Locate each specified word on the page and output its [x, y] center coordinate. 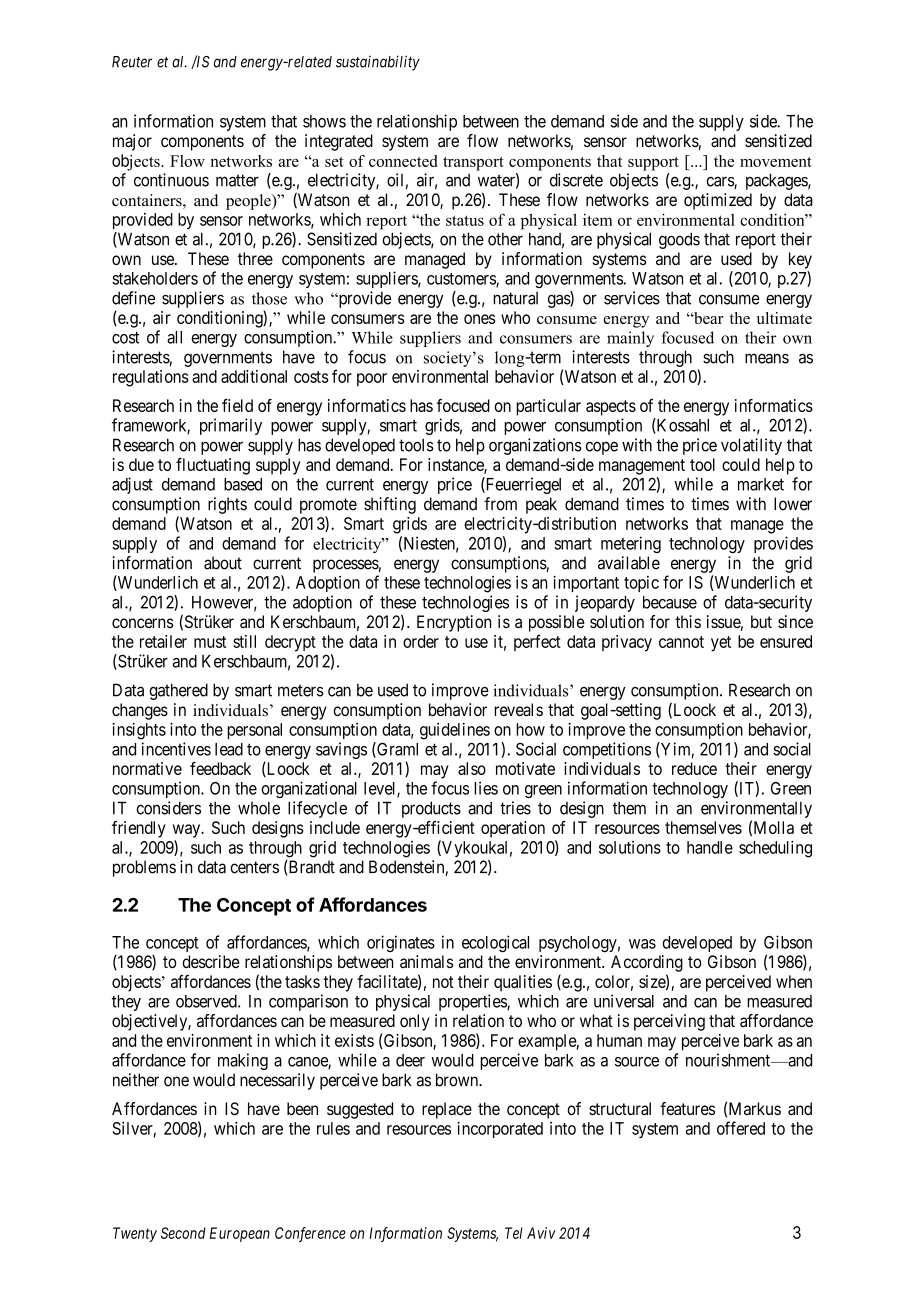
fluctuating [213, 466]
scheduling [775, 849]
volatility [751, 446]
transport [473, 164]
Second [183, 1233]
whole [259, 808]
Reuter [132, 62]
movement [776, 162]
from [500, 504]
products [431, 809]
